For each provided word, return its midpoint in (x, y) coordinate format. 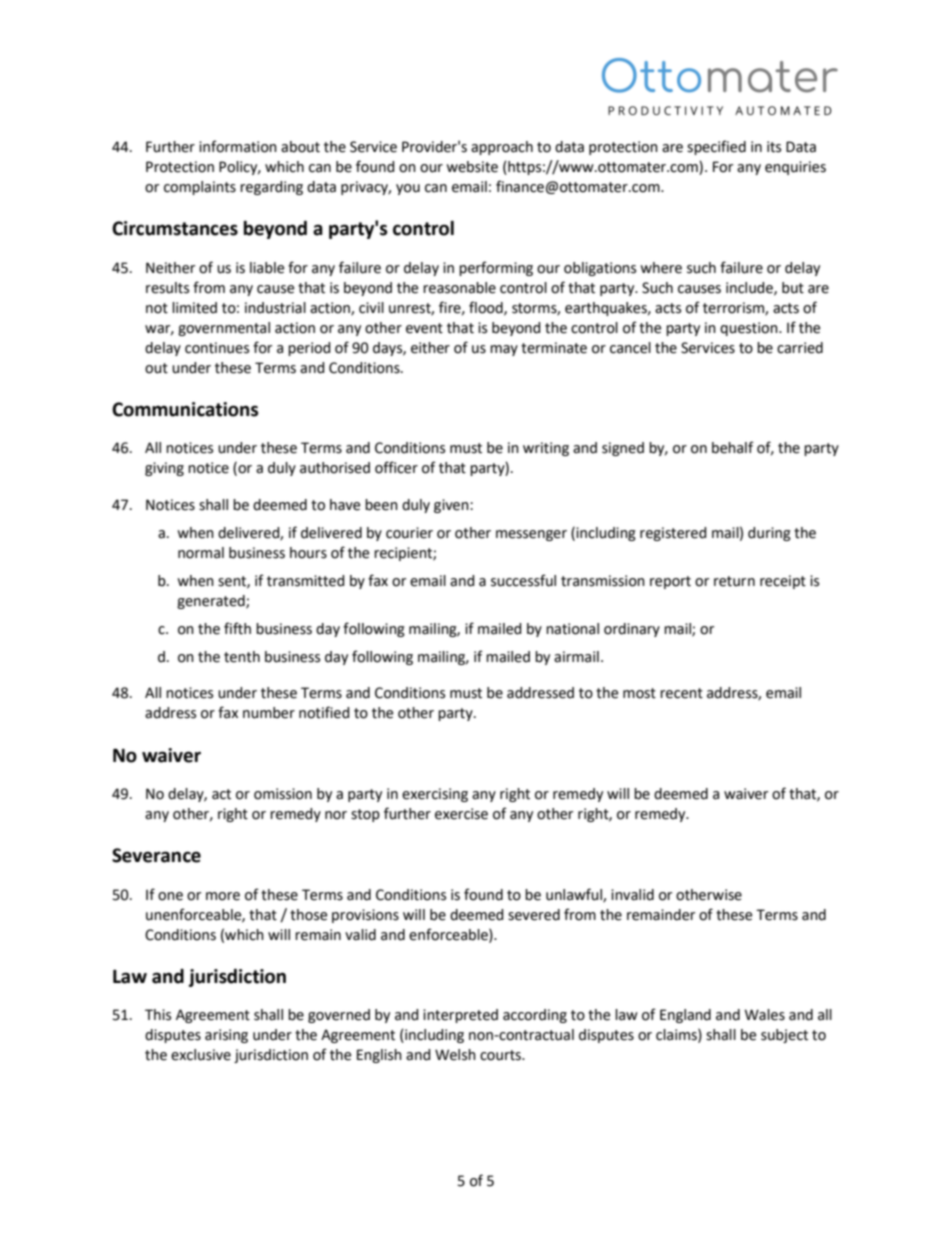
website (472, 167)
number (269, 713)
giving (164, 469)
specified (716, 147)
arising (226, 1036)
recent (681, 693)
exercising (435, 795)
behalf (733, 447)
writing (546, 449)
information (238, 146)
